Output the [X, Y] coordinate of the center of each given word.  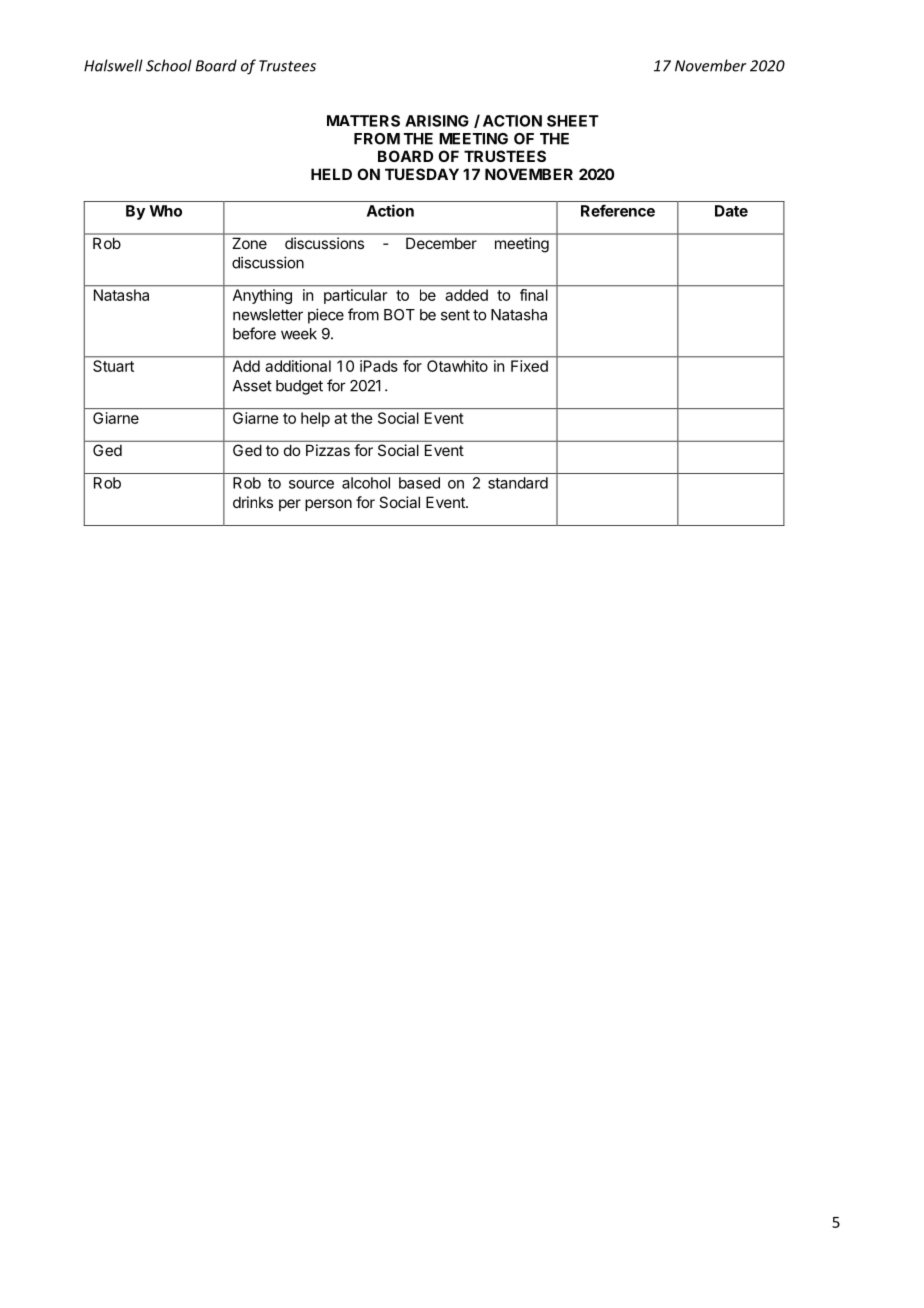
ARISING [437, 121]
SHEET [573, 121]
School [169, 65]
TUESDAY [422, 174]
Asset [252, 386]
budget [299, 387]
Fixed [529, 366]
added [467, 295]
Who [165, 211]
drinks [253, 502]
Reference [618, 210]
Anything [262, 296]
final [534, 295]
